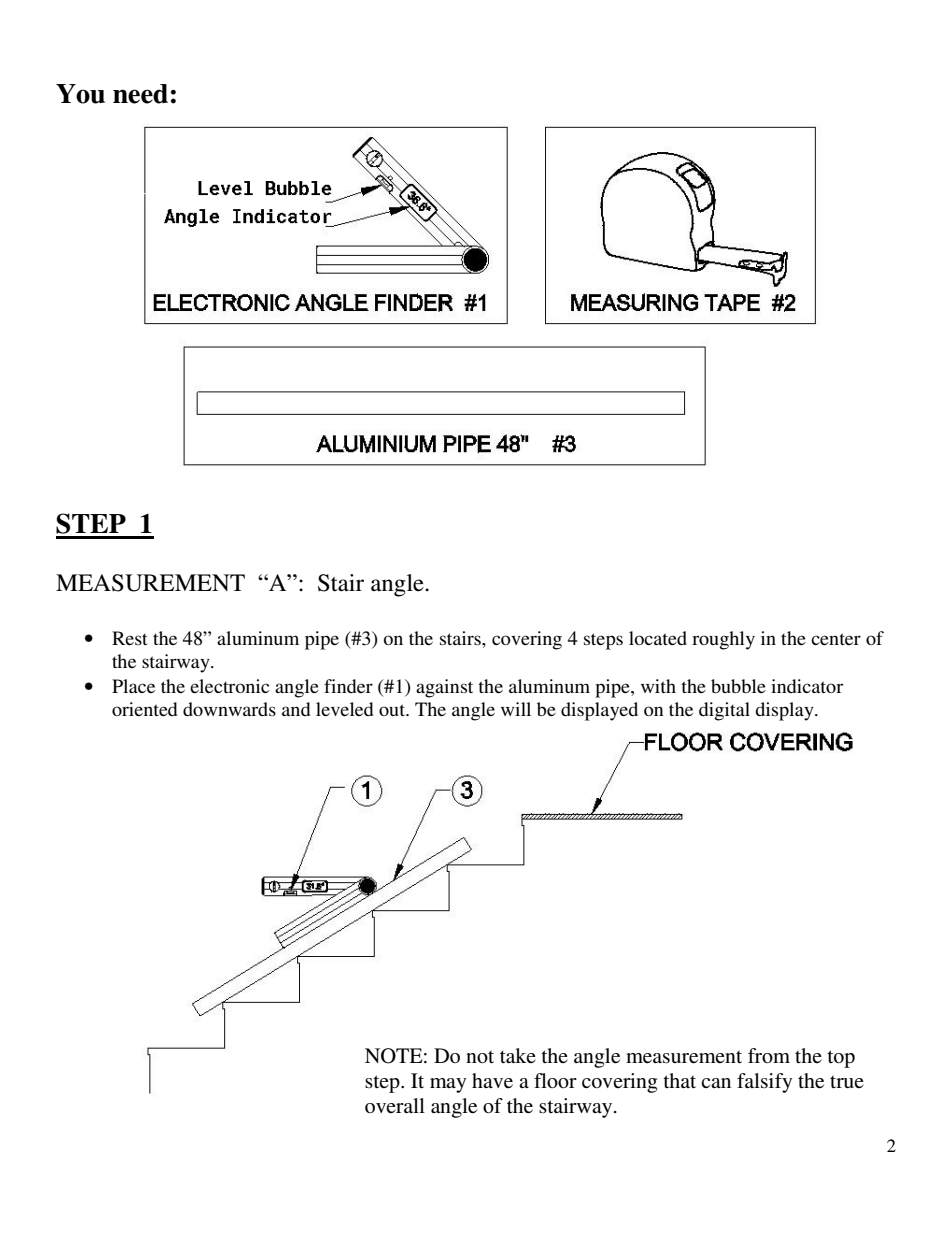 The height and width of the screenshot is (1233, 952). Describe the element at coordinates (129, 638) in the screenshot. I see `Rest` at that location.
